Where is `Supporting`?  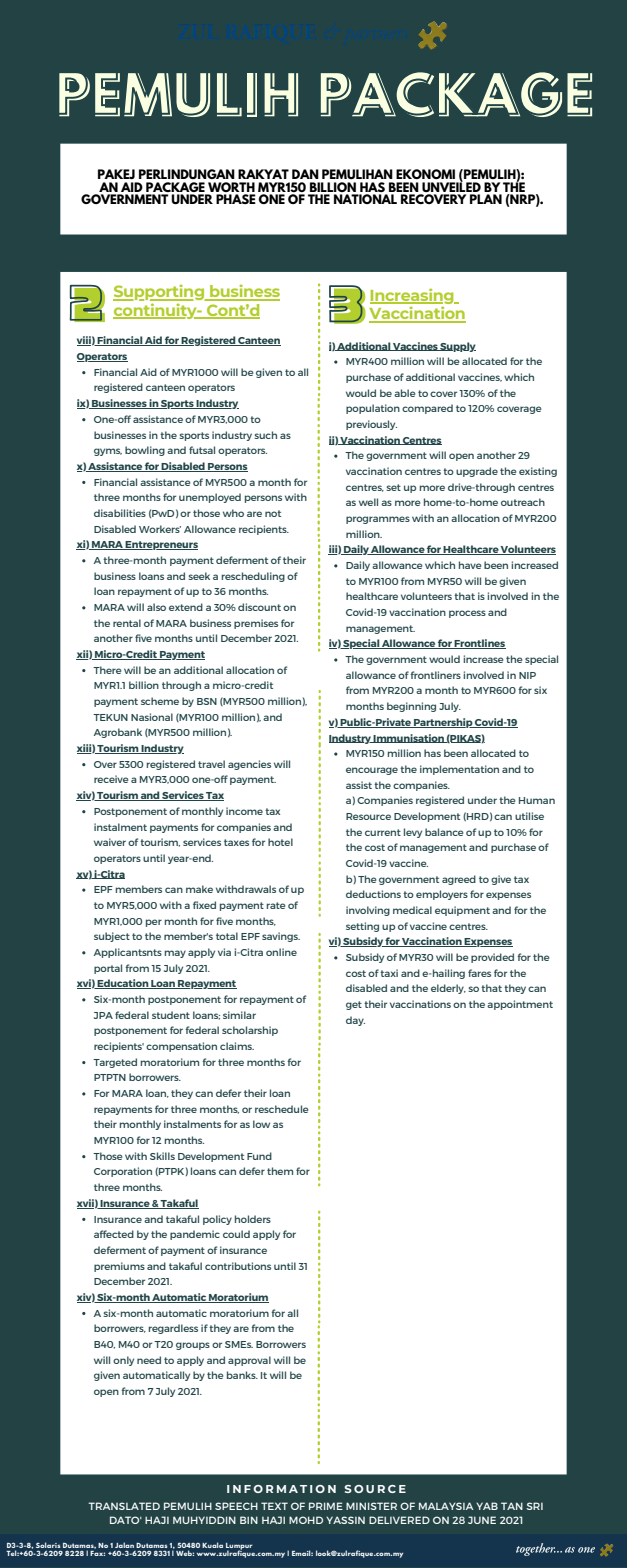
Supporting is located at coordinates (160, 292).
